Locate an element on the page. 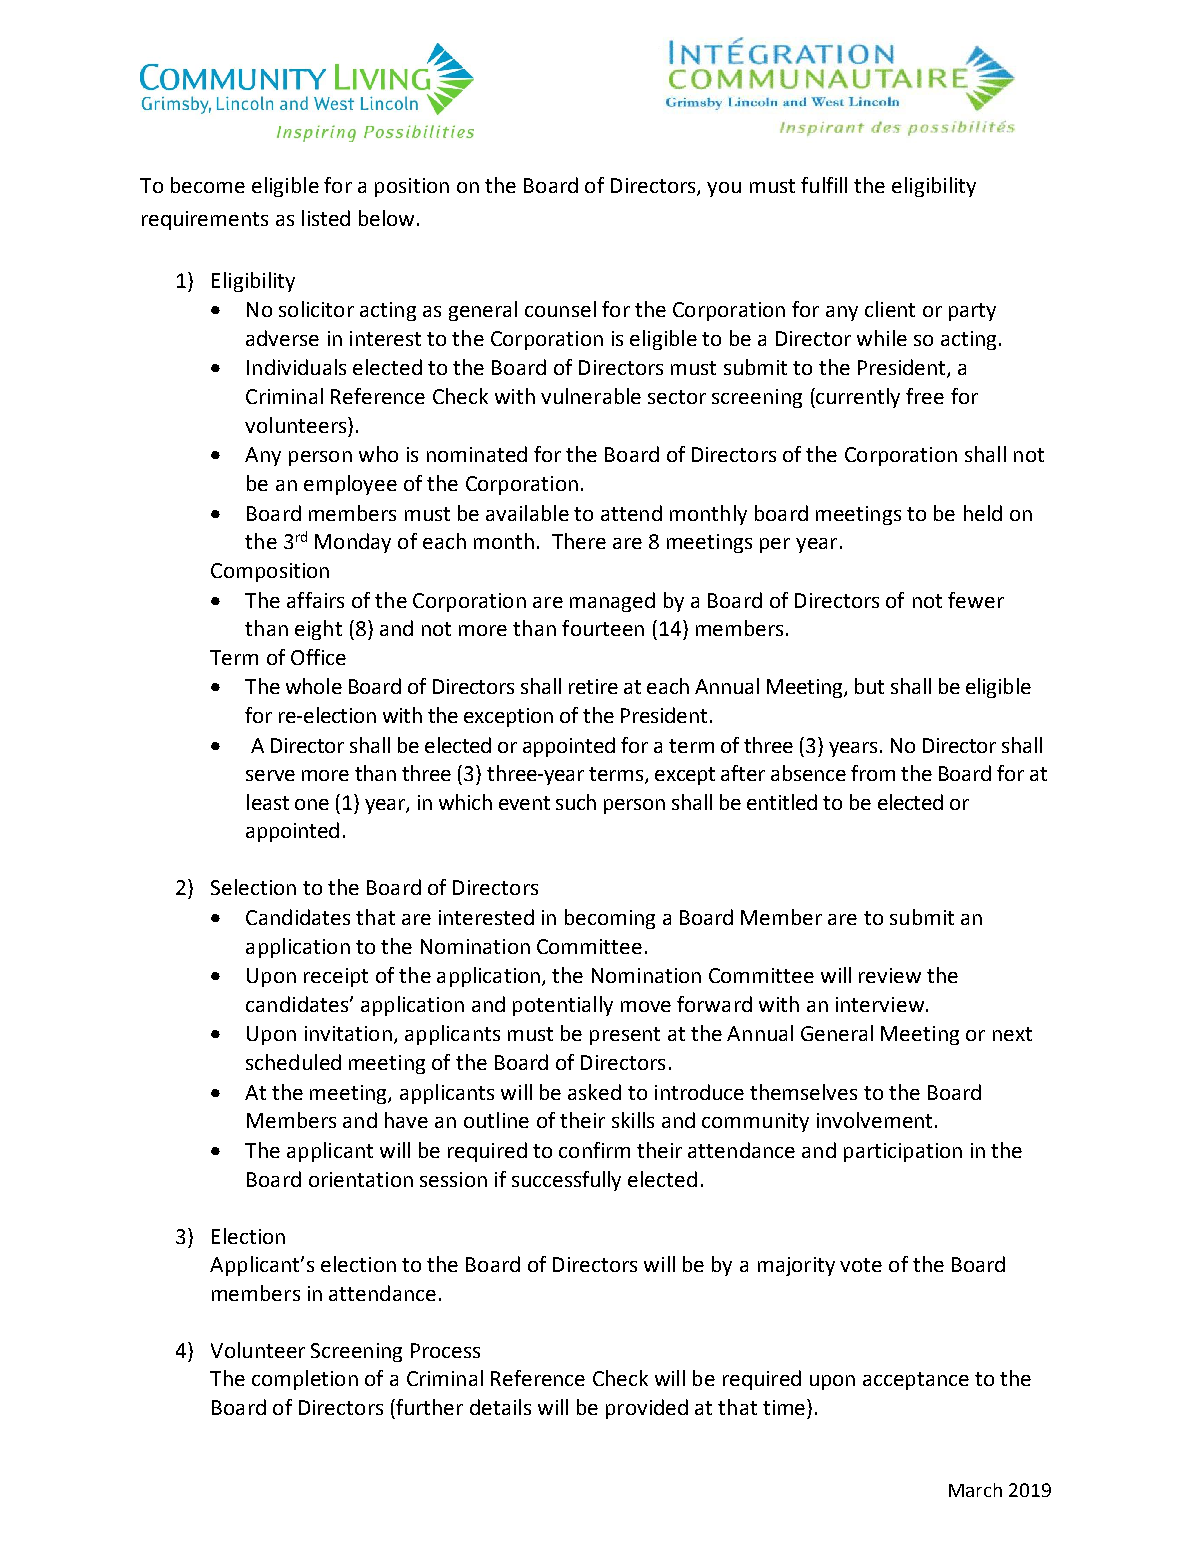  listed is located at coordinates (326, 218).
